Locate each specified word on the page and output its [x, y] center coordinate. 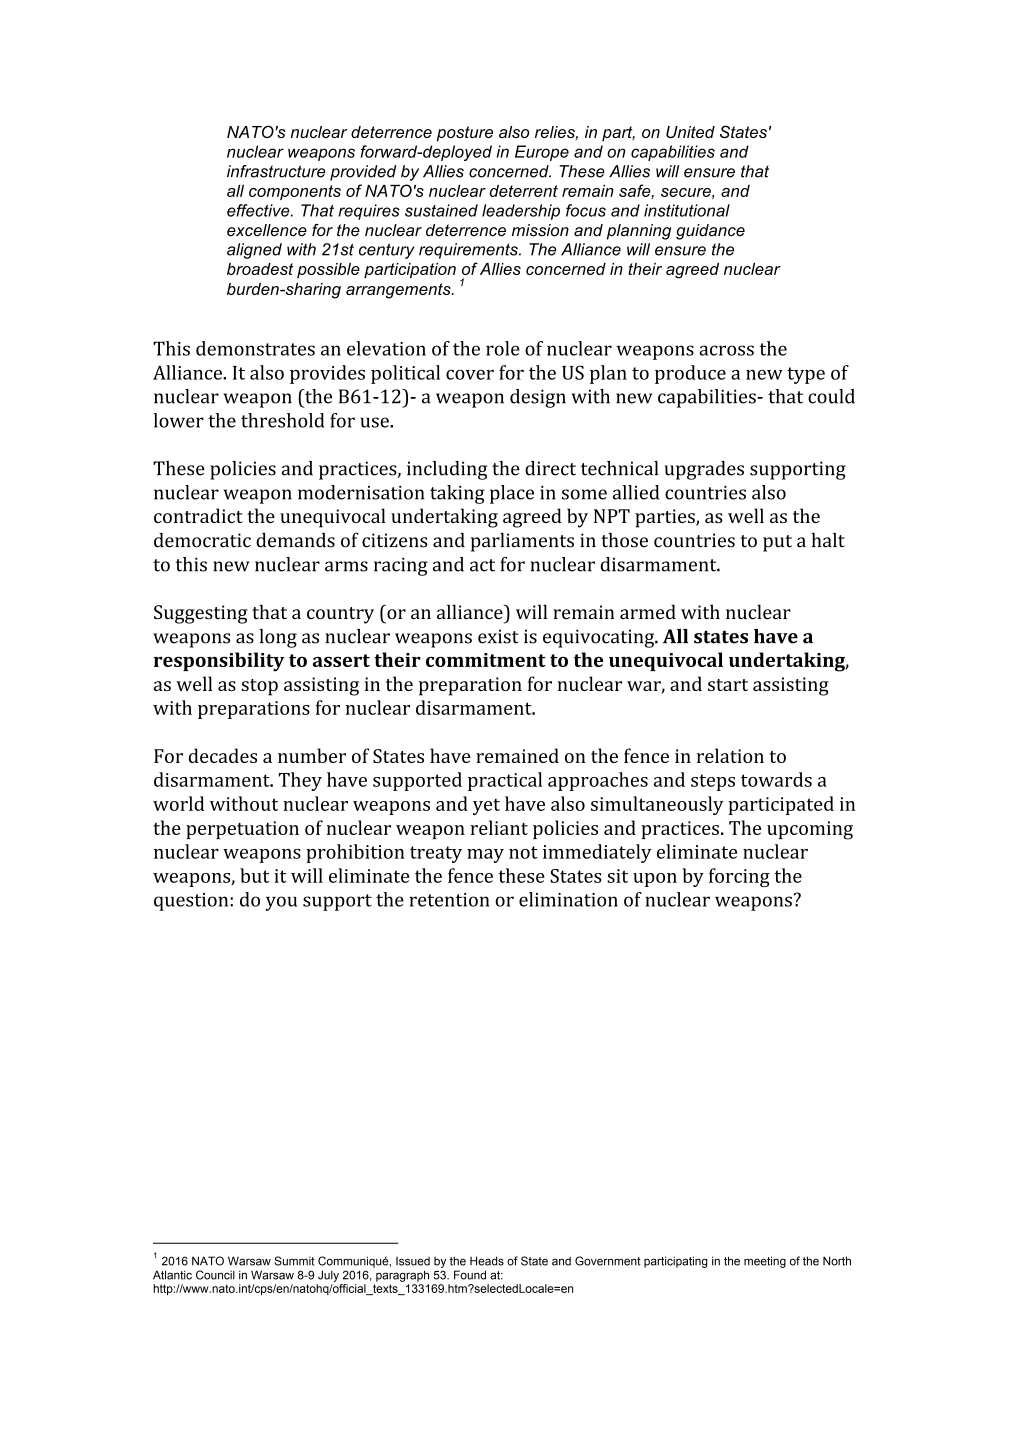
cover [470, 375]
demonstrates [255, 348]
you [281, 903]
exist [498, 636]
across [726, 350]
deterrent [524, 191]
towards [776, 779]
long [278, 638]
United [690, 132]
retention [449, 900]
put [777, 543]
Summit [294, 1261]
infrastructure [276, 171]
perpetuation [242, 830]
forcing [739, 877]
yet [486, 806]
